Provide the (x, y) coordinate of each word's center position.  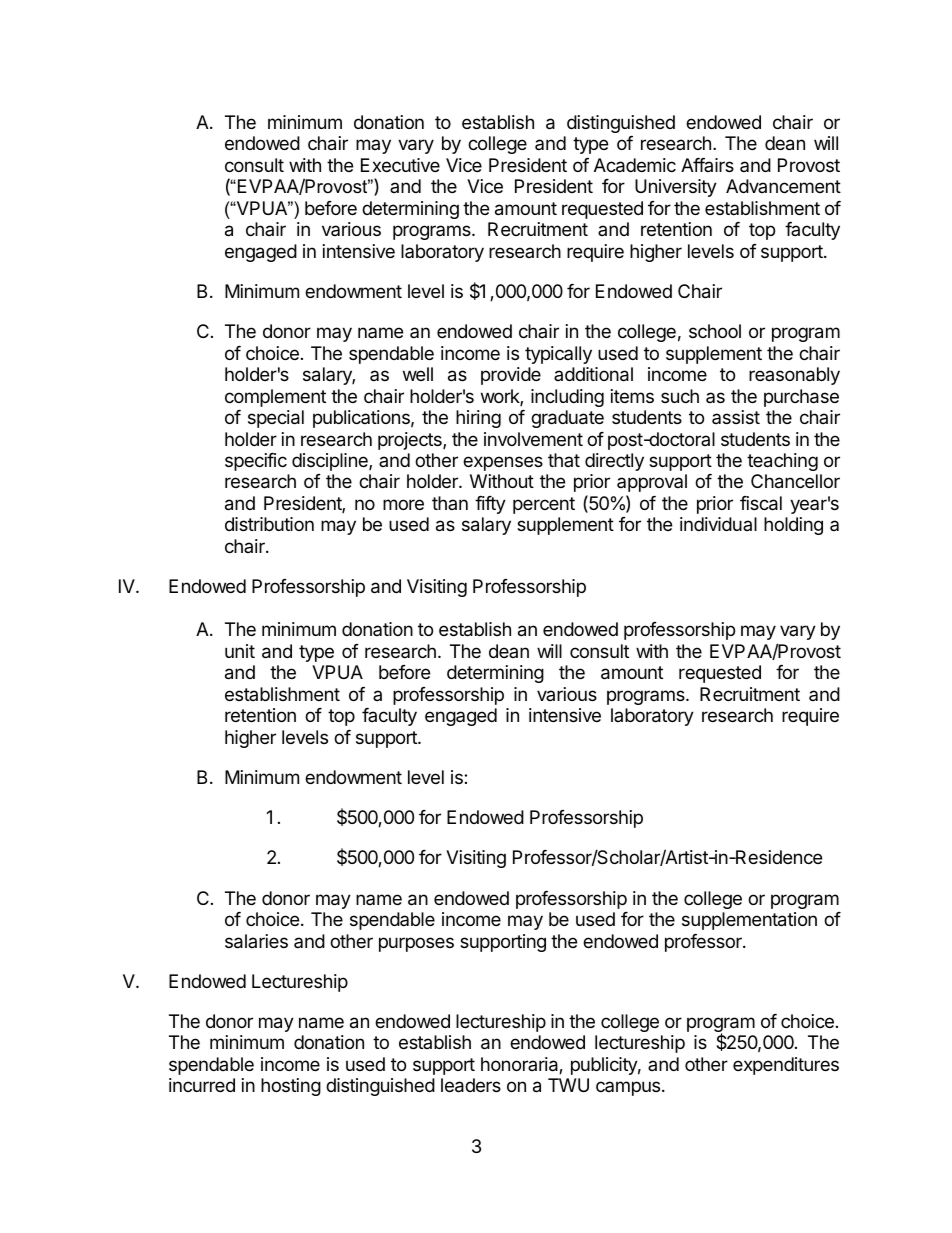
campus (629, 1088)
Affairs (707, 165)
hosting (291, 1087)
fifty (490, 505)
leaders (471, 1085)
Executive (400, 165)
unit (240, 651)
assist (736, 417)
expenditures (786, 1066)
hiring (478, 419)
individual (718, 524)
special (276, 419)
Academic (635, 165)
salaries (256, 941)
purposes (416, 944)
